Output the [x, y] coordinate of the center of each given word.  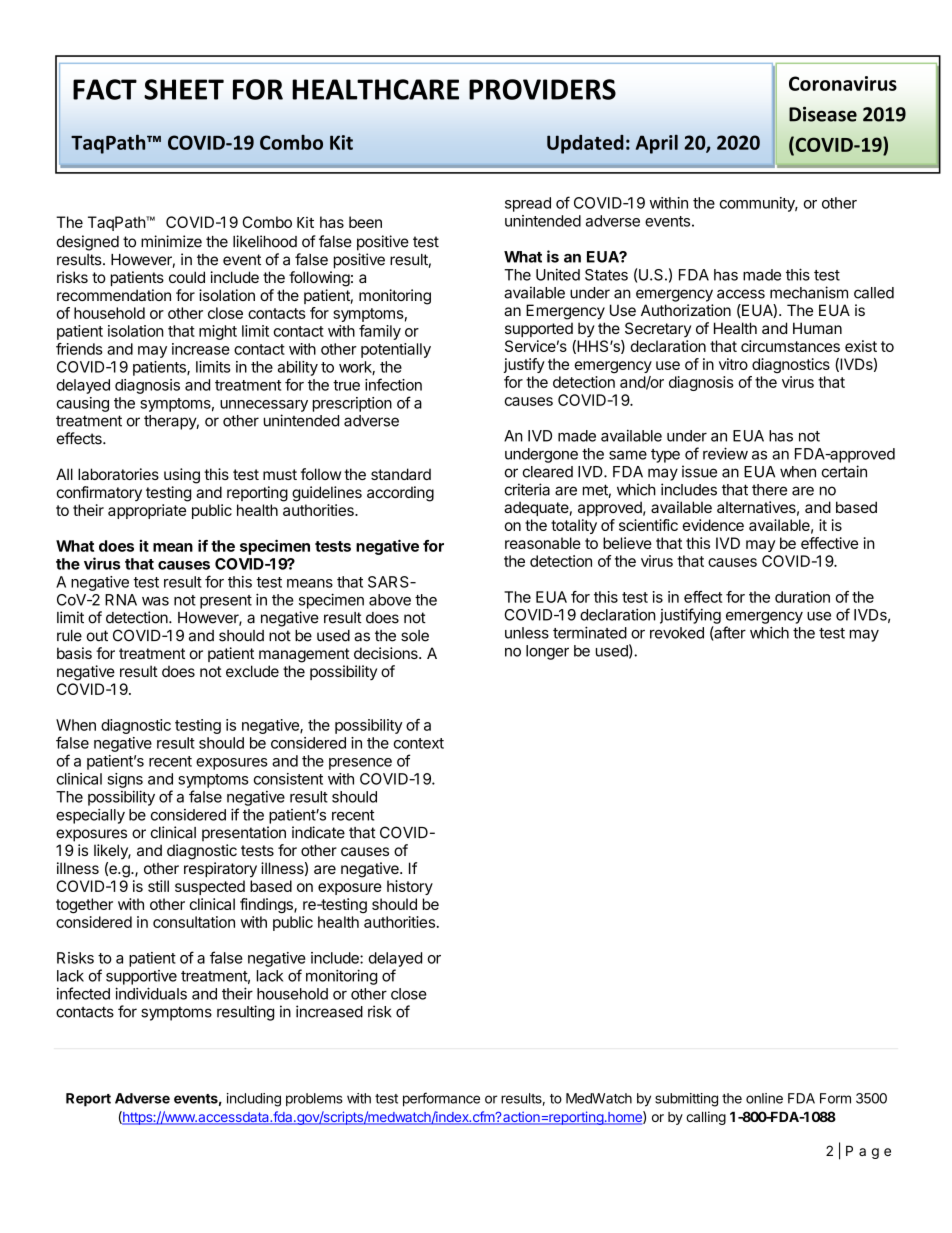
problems [314, 1100]
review [725, 453]
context [419, 743]
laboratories [118, 474]
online [764, 1098]
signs [125, 780]
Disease [823, 114]
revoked [677, 633]
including [254, 1100]
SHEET [184, 89]
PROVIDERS [542, 89]
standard [401, 474]
